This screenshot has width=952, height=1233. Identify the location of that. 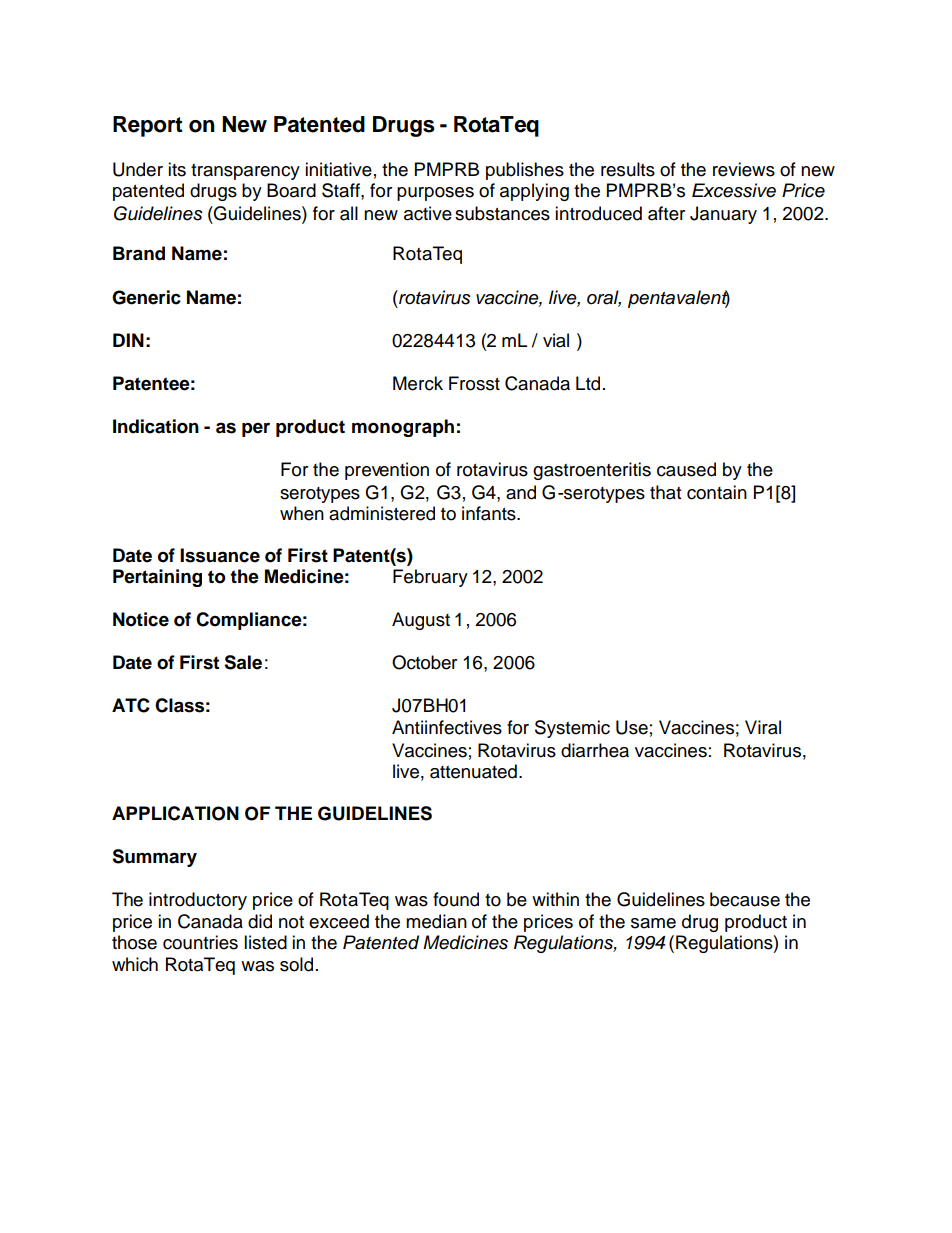
(665, 492).
